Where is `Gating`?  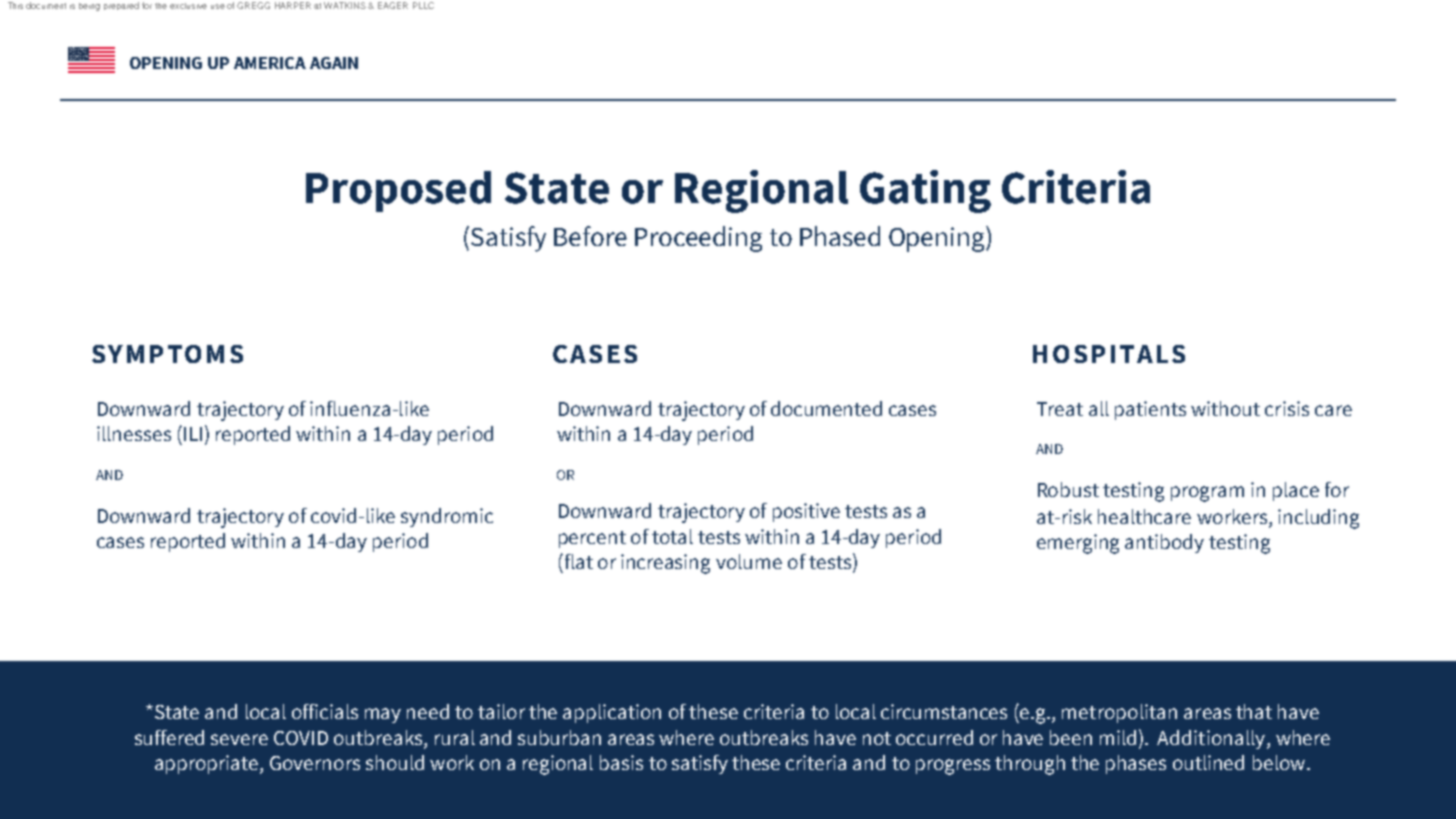 Gating is located at coordinates (925, 191).
